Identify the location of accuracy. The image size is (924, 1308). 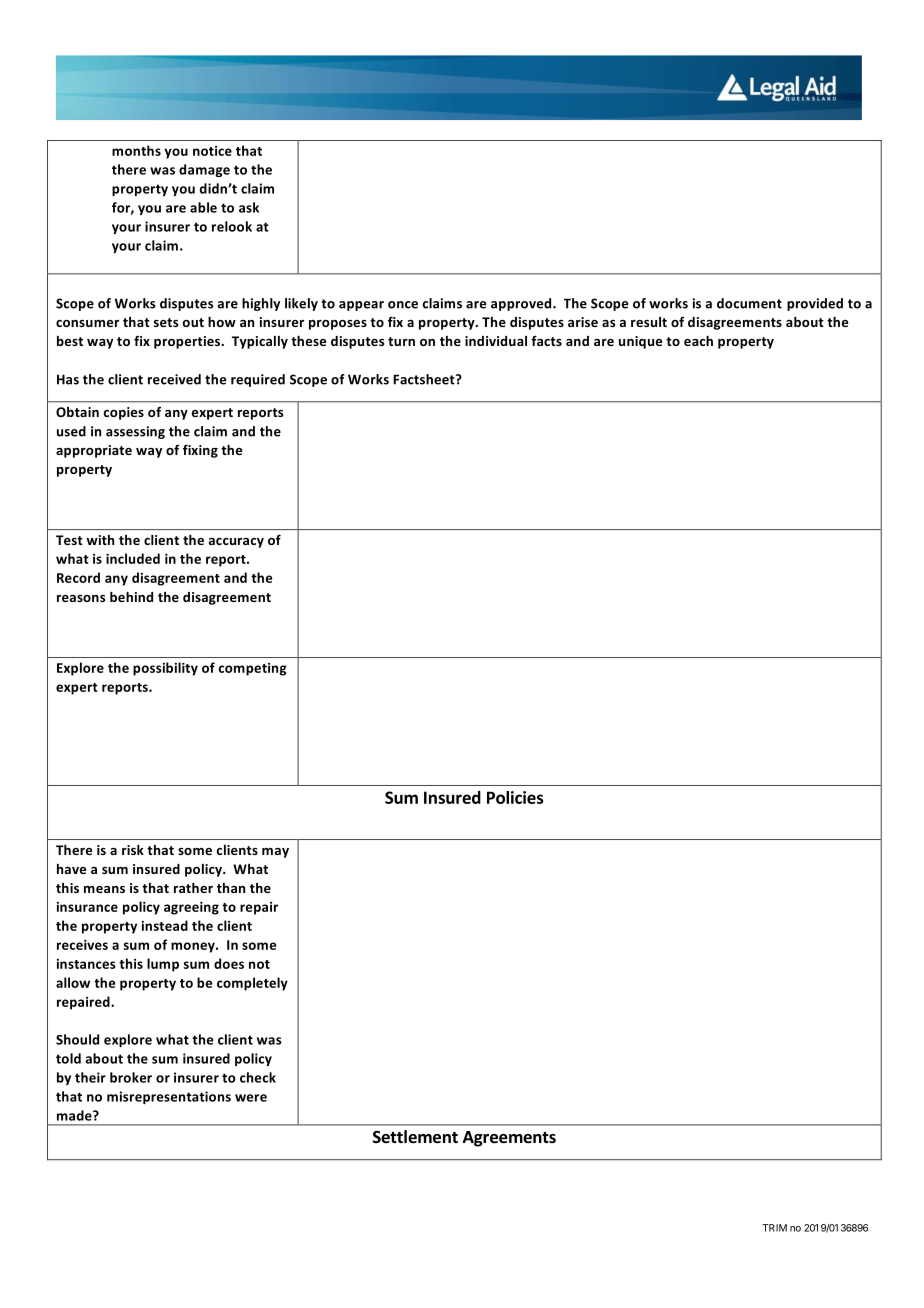
(236, 543).
